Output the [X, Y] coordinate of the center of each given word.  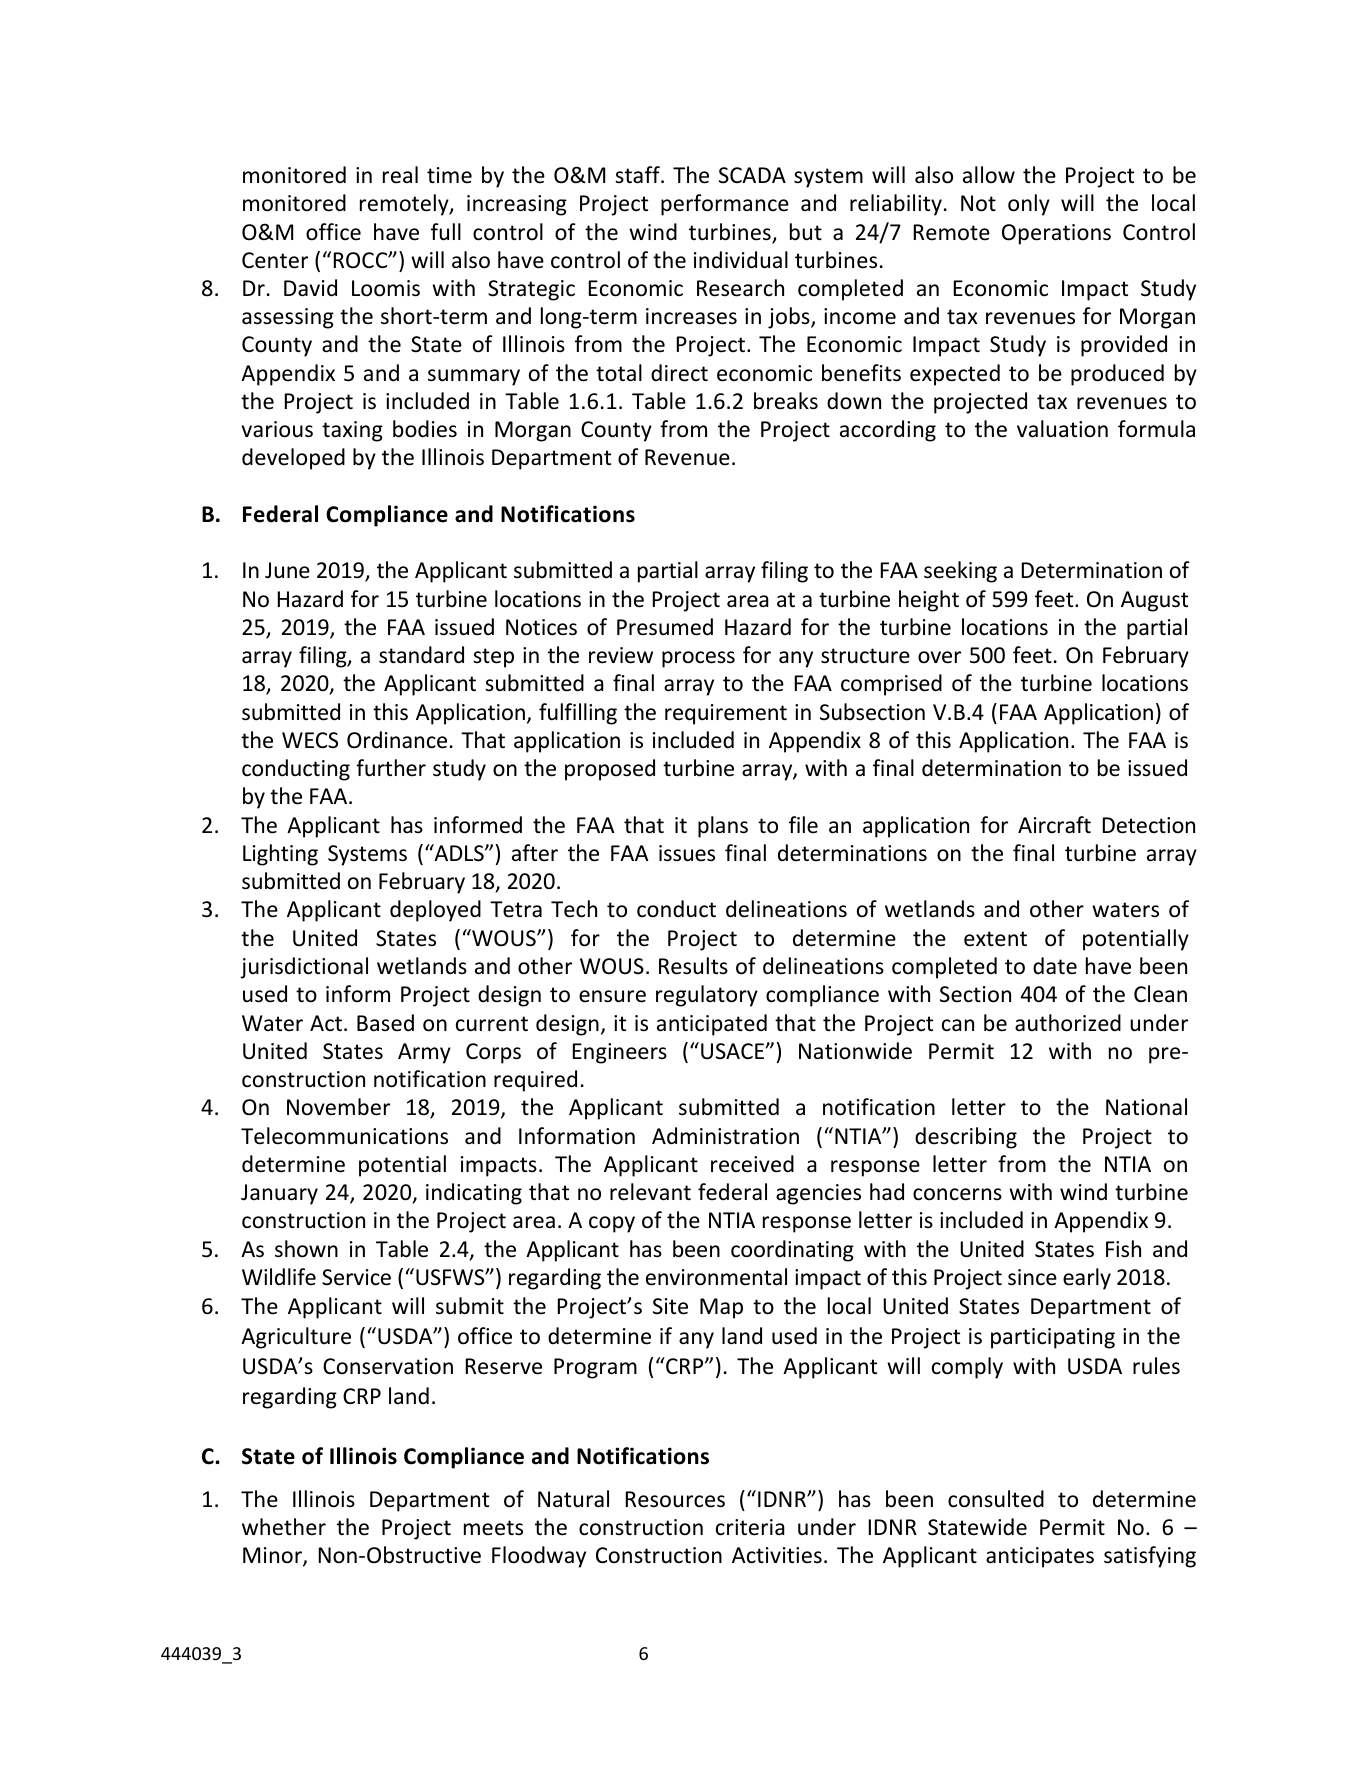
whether [284, 1527]
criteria [750, 1527]
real [400, 175]
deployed [435, 911]
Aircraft [1054, 825]
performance [725, 205]
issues [687, 853]
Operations [1056, 234]
